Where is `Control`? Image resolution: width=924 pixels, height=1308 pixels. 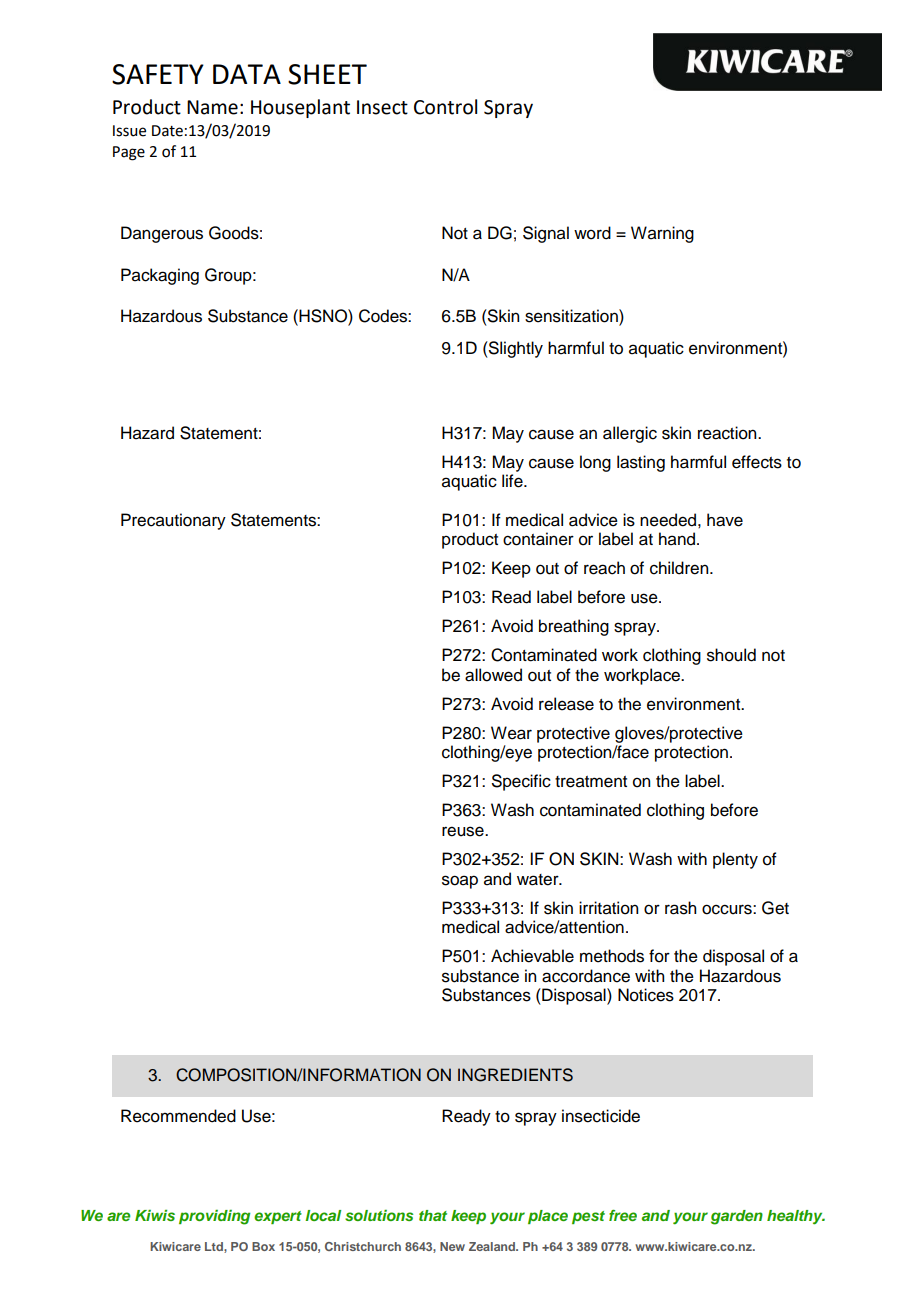 Control is located at coordinates (445, 107).
